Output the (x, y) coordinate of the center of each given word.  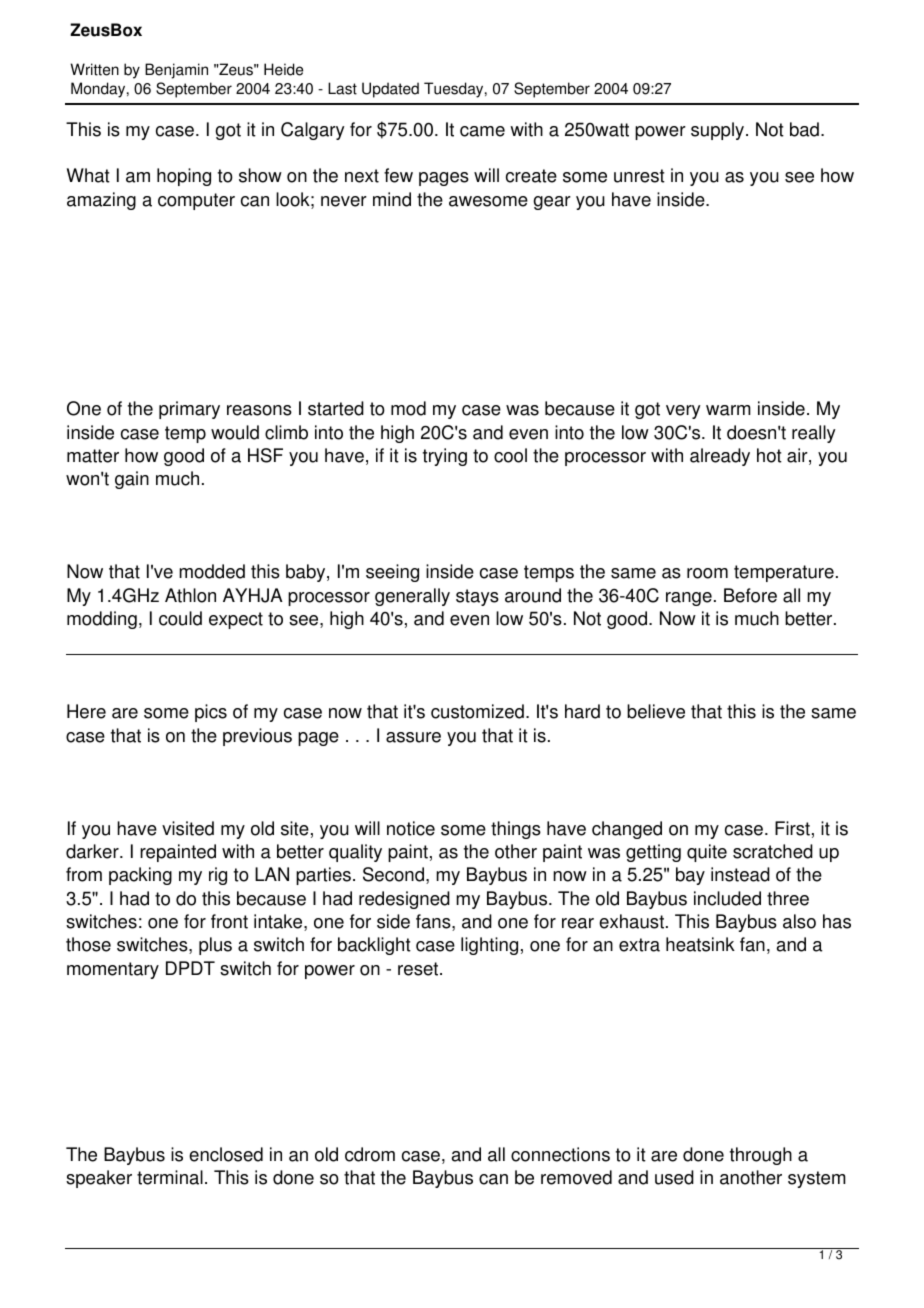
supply (719, 131)
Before (750, 595)
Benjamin (176, 71)
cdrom (370, 1154)
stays (477, 597)
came (482, 131)
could (180, 618)
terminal (170, 1177)
